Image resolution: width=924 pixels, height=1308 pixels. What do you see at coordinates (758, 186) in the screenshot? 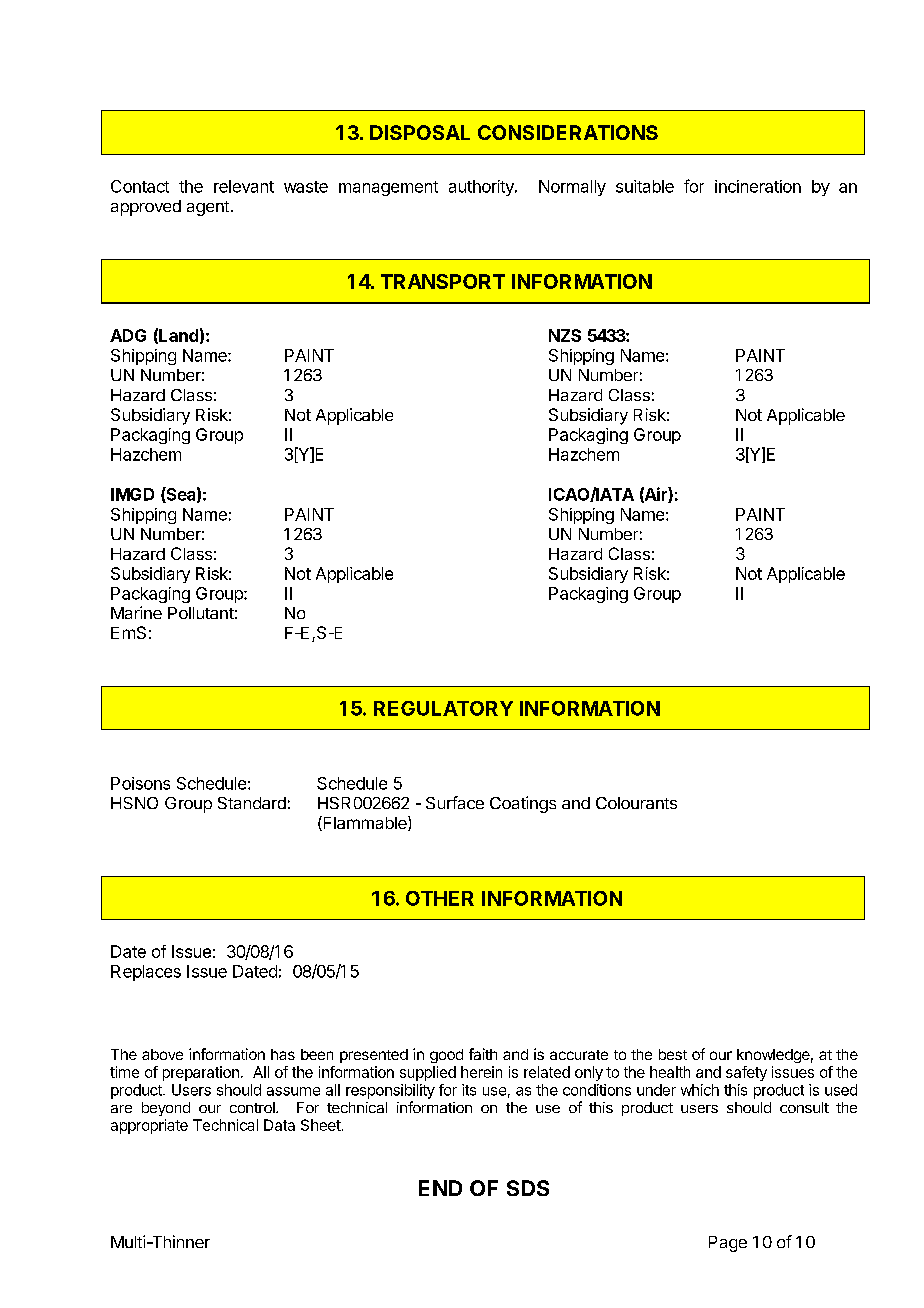
I see `incineration` at bounding box center [758, 186].
